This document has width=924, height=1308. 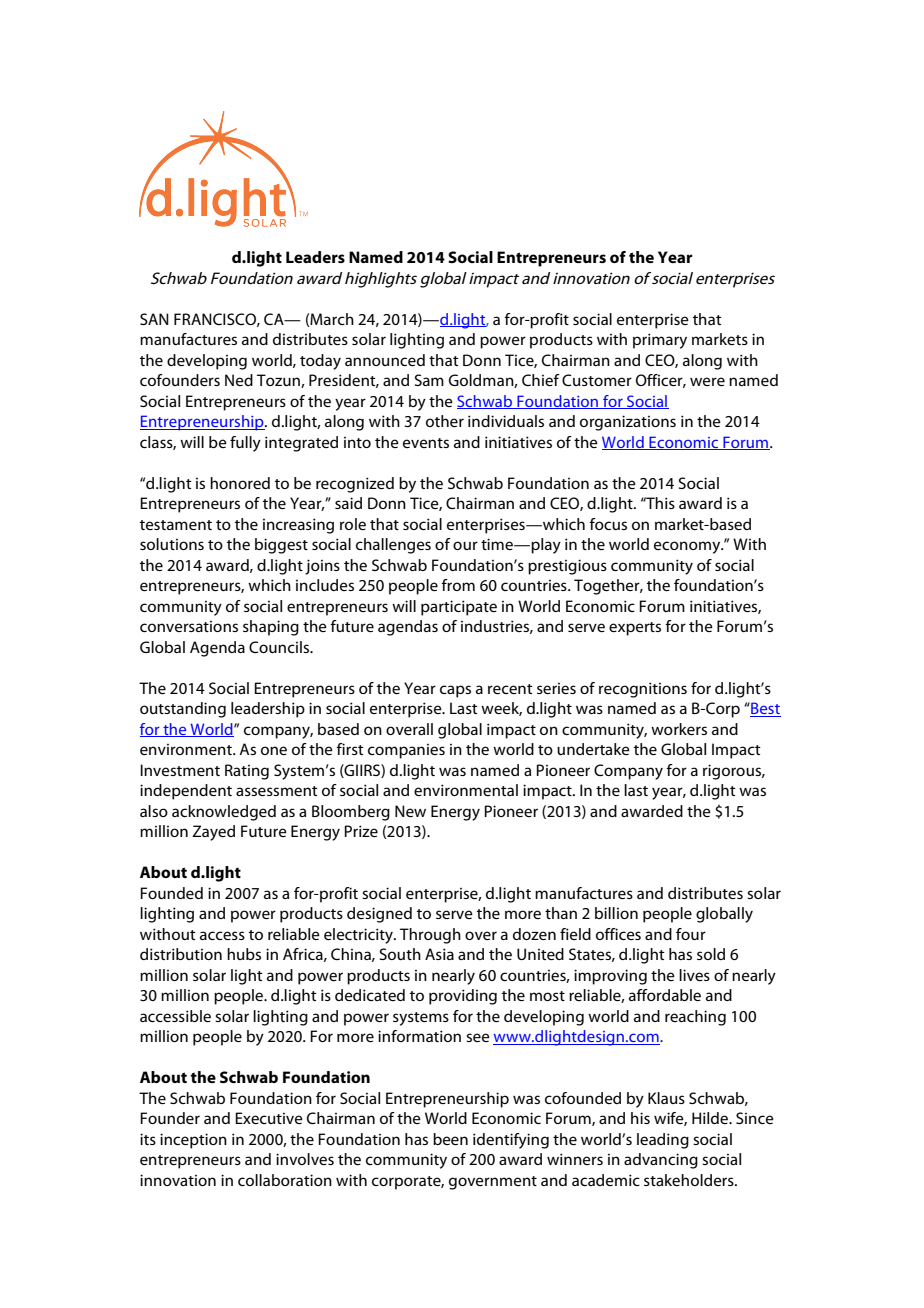 I want to click on advancing, so click(x=661, y=1161).
